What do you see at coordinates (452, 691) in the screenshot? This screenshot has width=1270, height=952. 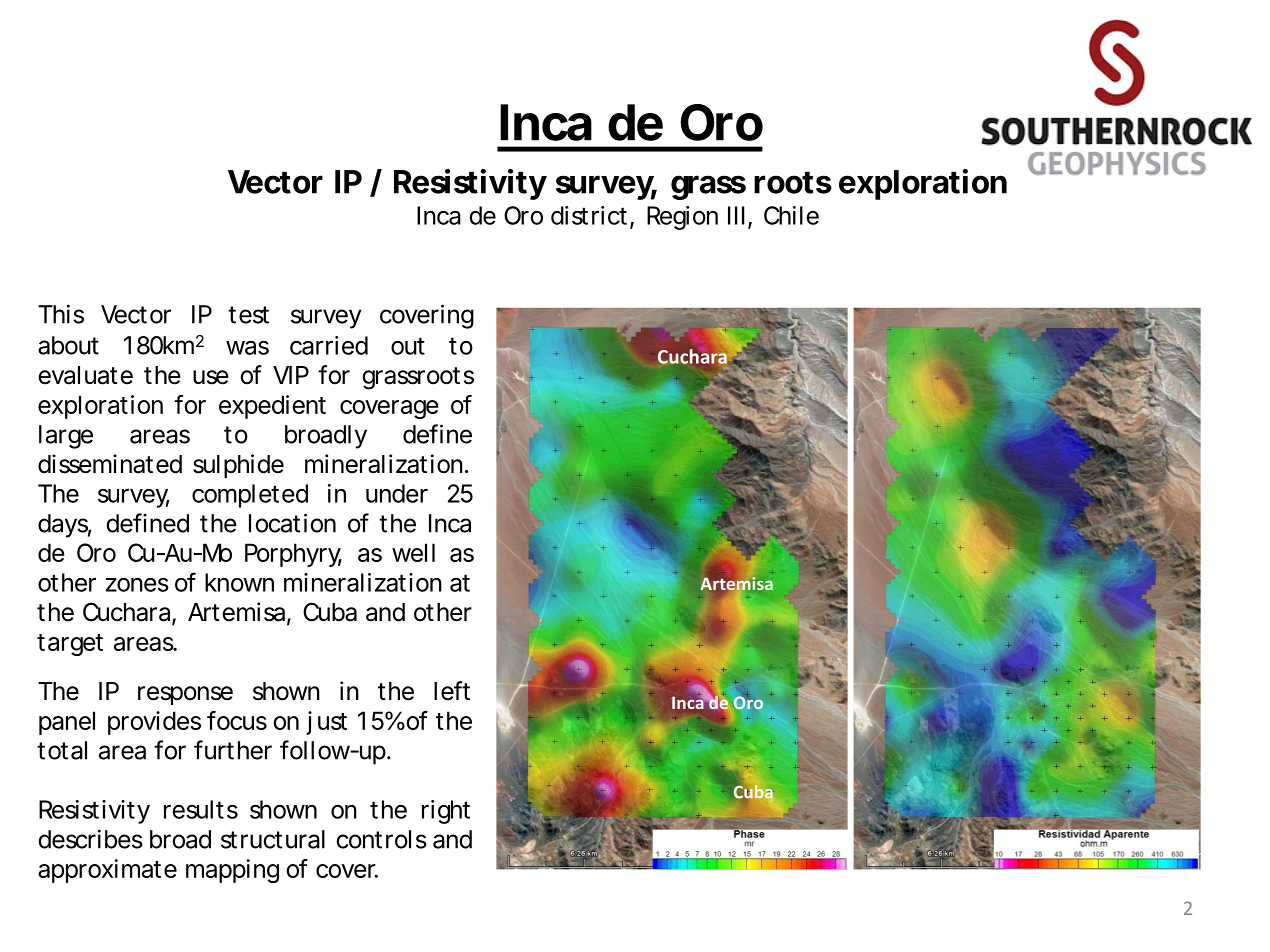 I see `left` at bounding box center [452, 691].
